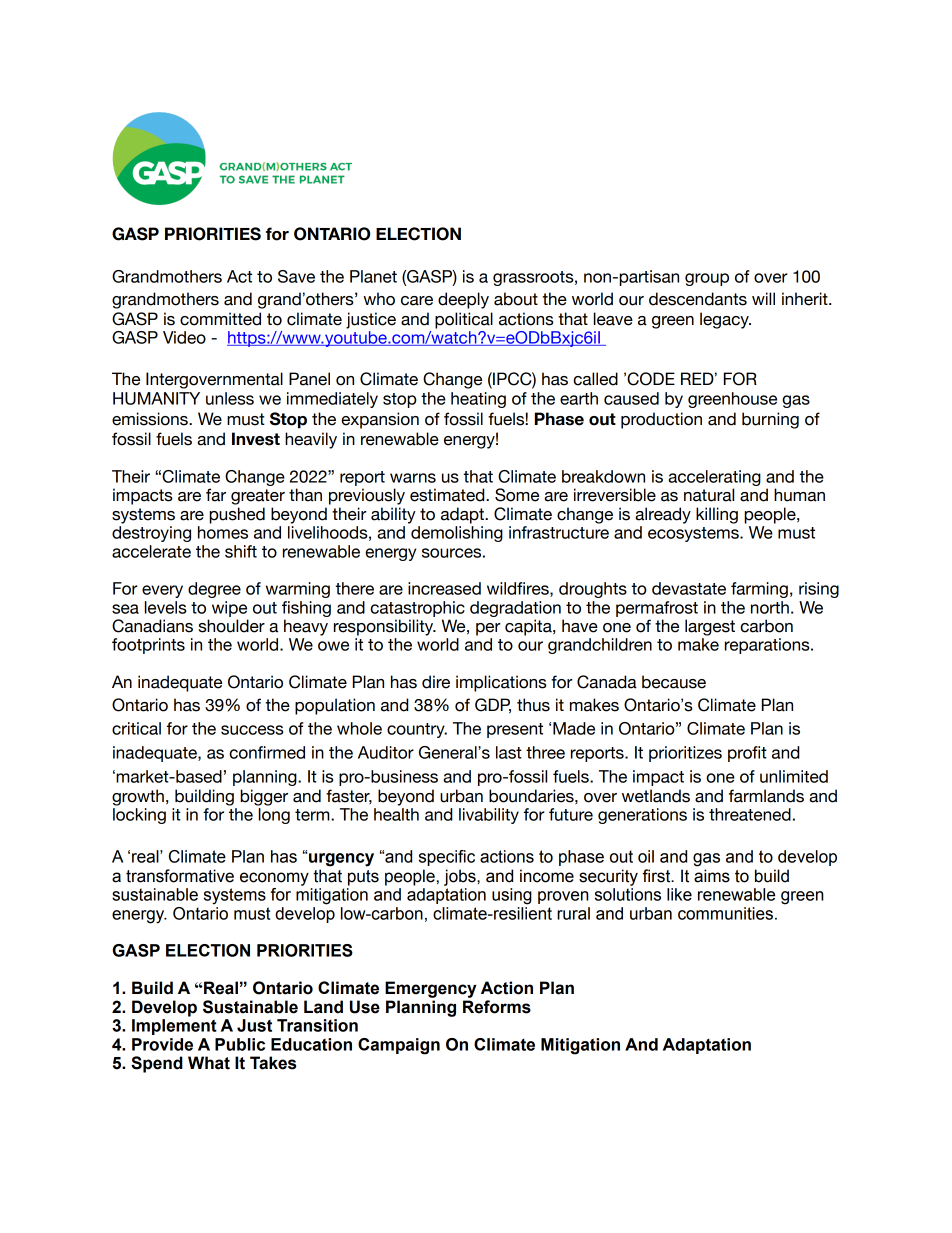  I want to click on will, so click(763, 298).
